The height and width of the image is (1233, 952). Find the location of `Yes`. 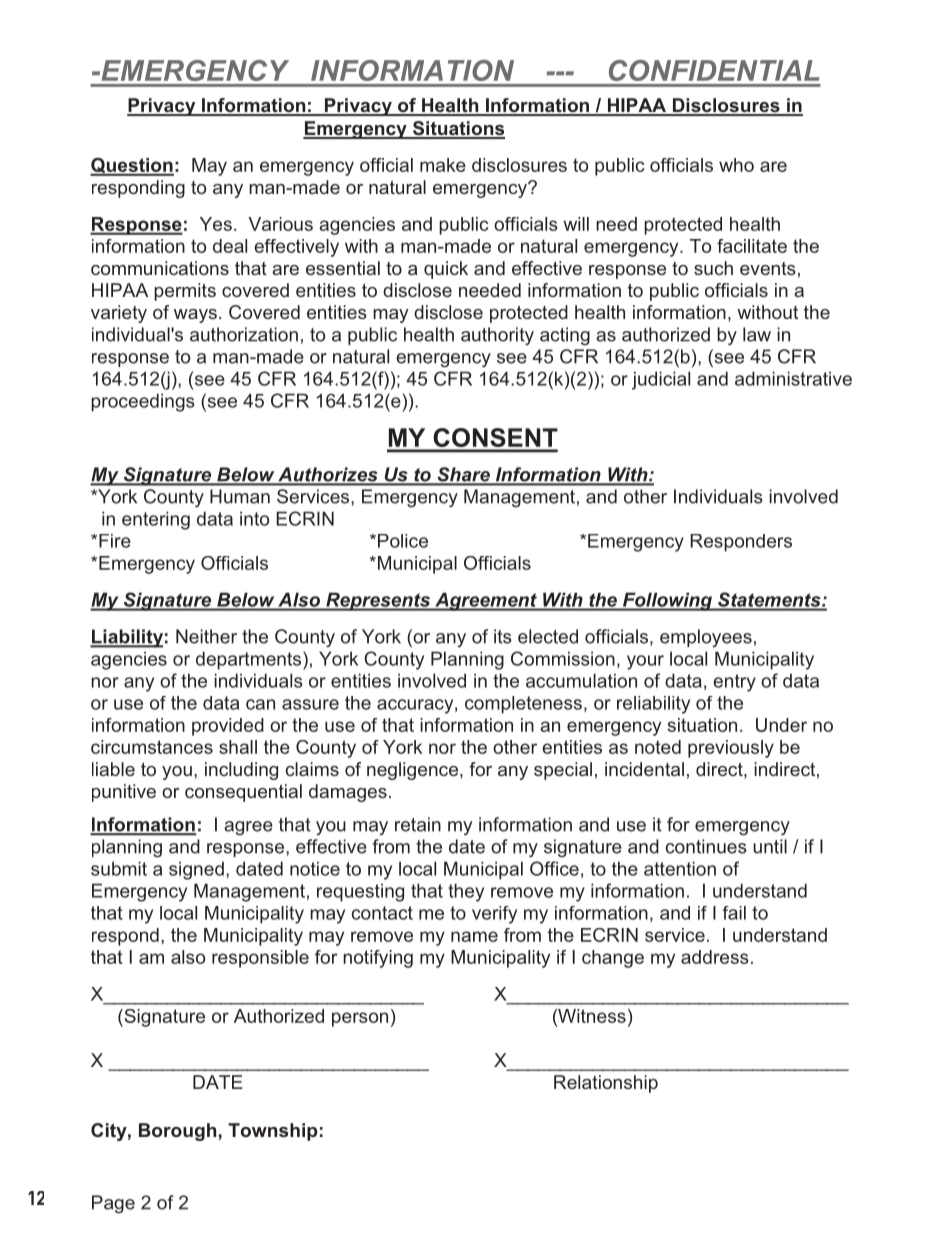

Yes is located at coordinates (216, 224).
